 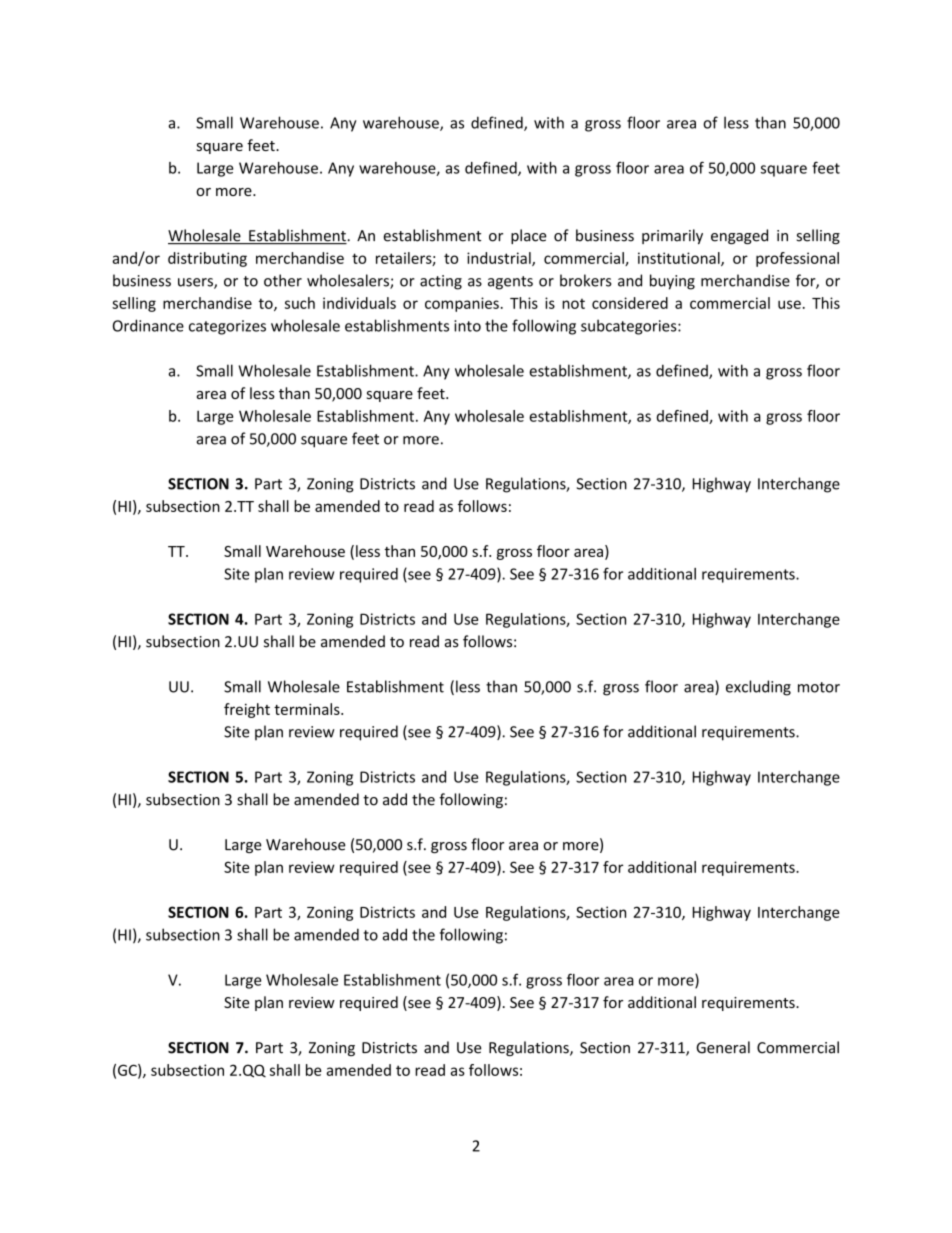 I want to click on industrial, so click(x=500, y=259).
